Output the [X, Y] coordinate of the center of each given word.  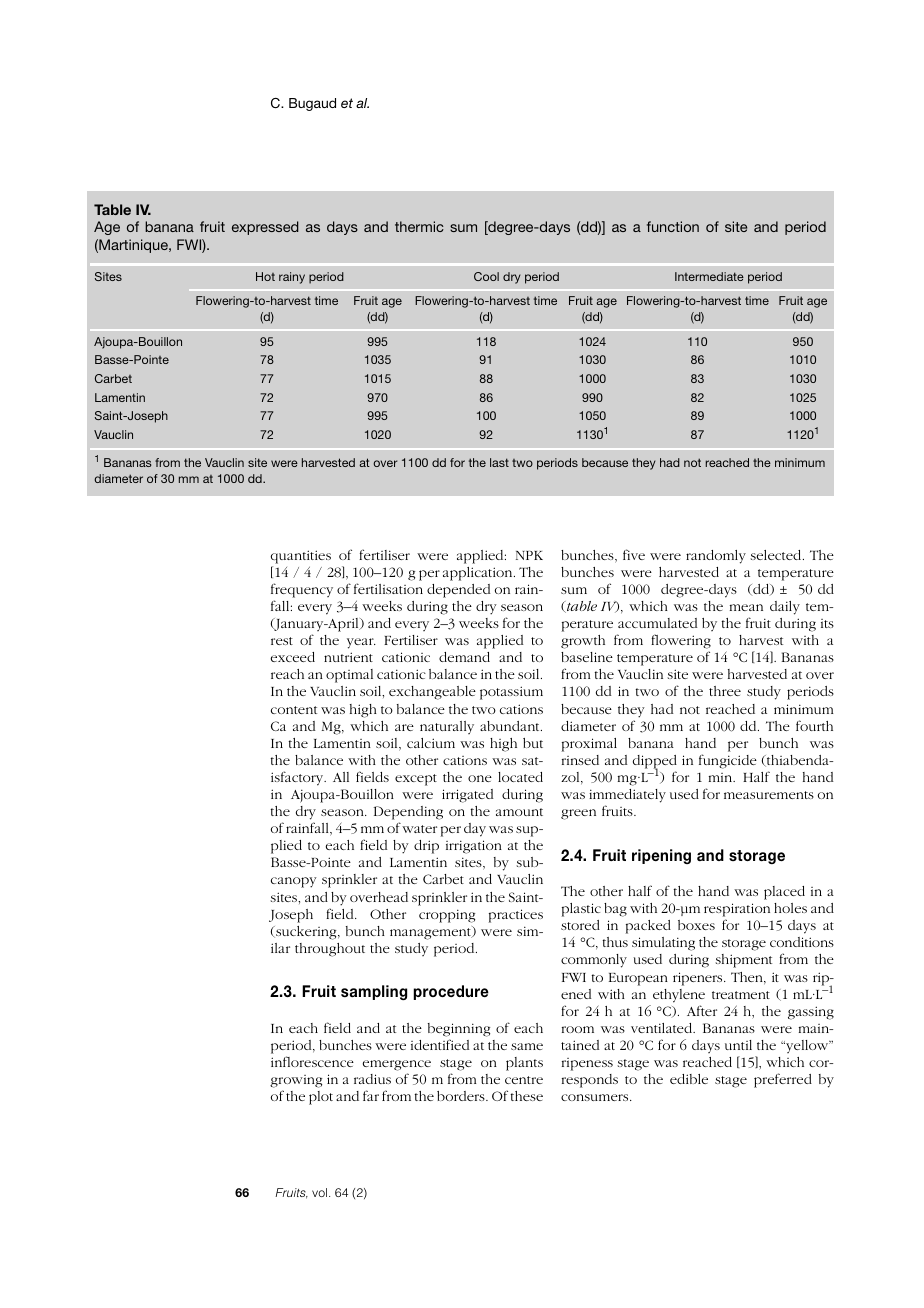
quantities [301, 557]
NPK [529, 555]
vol [319, 1192]
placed [784, 893]
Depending [408, 813]
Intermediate [709, 276]
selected [777, 555]
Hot [265, 276]
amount [519, 812]
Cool [486, 276]
